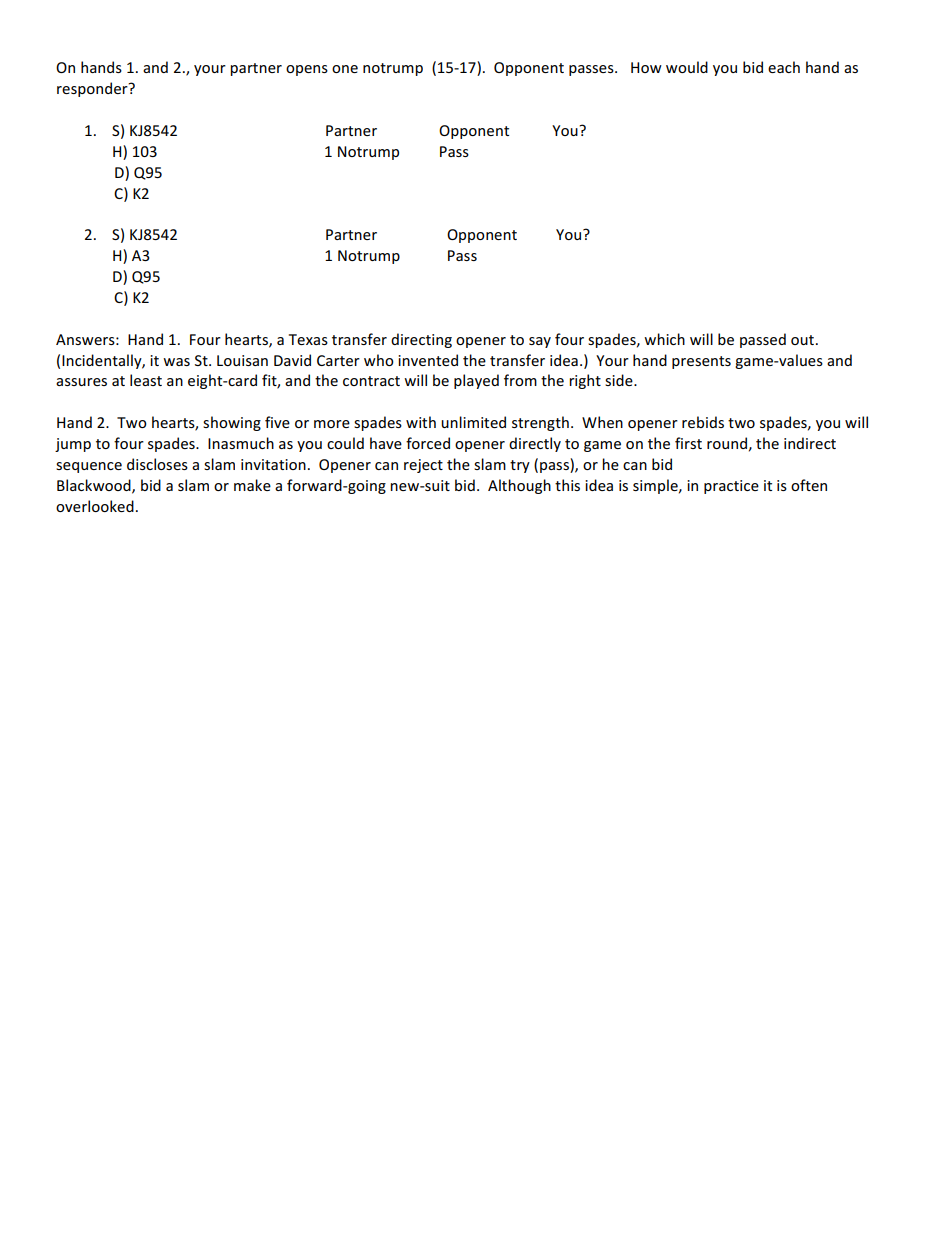 The image size is (952, 1233). What do you see at coordinates (308, 339) in the page?
I see `Texas` at bounding box center [308, 339].
